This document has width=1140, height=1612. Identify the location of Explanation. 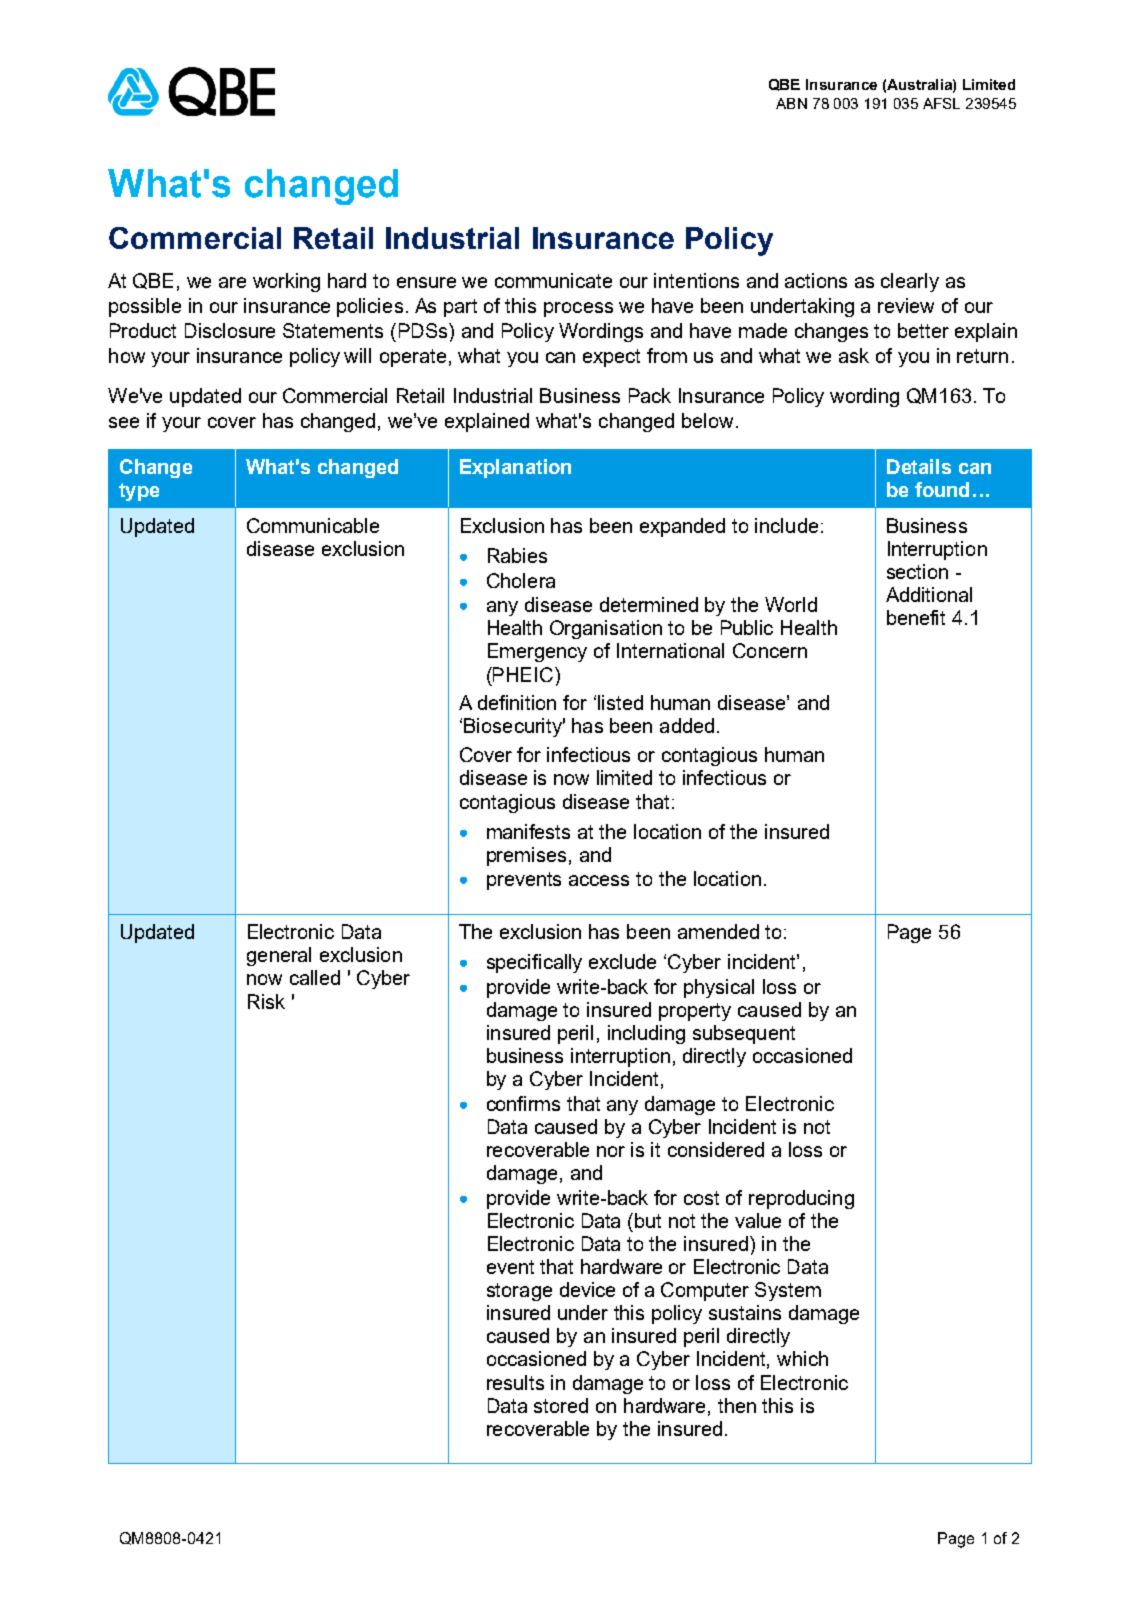
(515, 468).
